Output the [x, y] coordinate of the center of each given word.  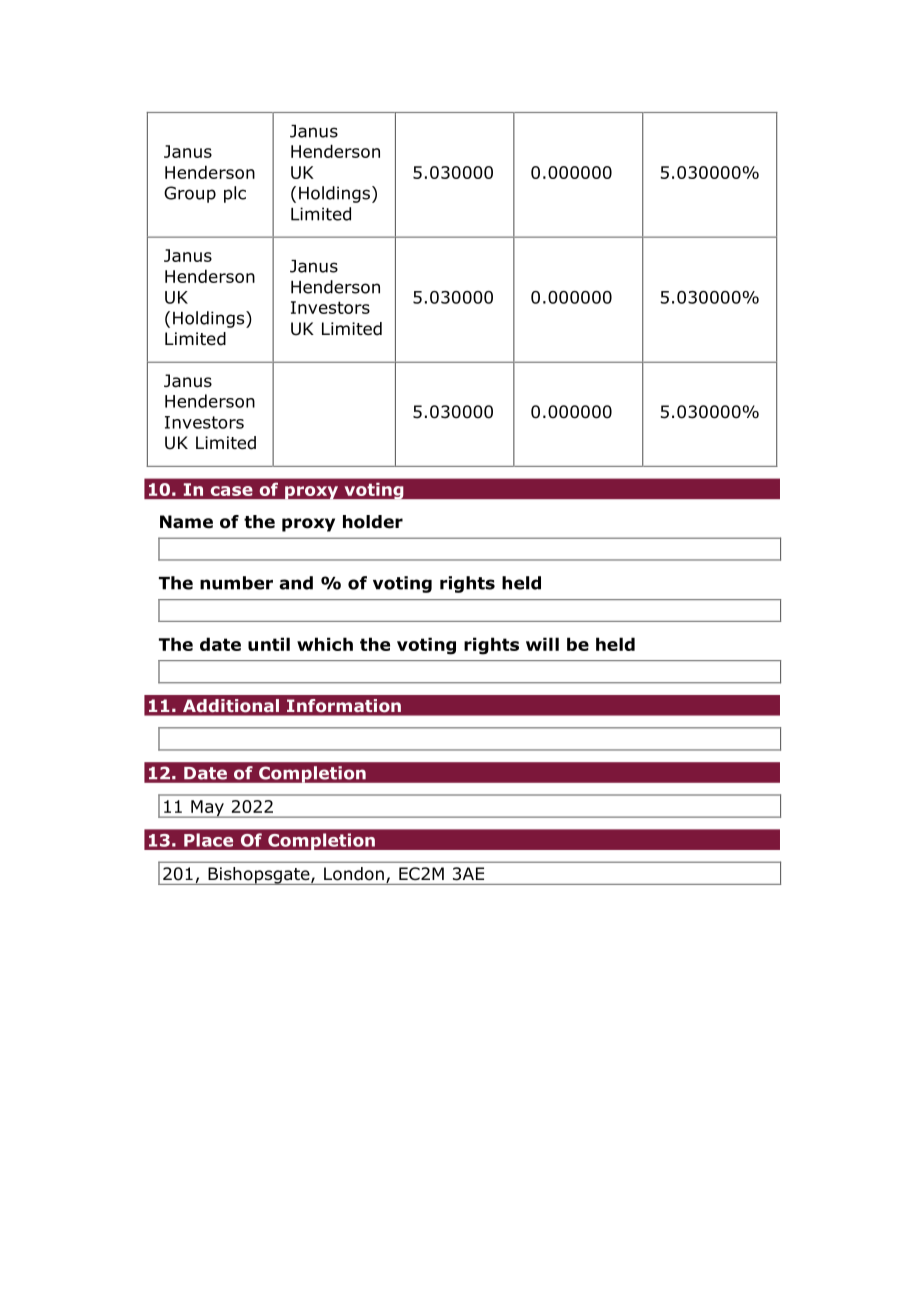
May [207, 809]
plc [235, 194]
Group [190, 194]
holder [373, 522]
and [296, 583]
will [542, 644]
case [232, 491]
